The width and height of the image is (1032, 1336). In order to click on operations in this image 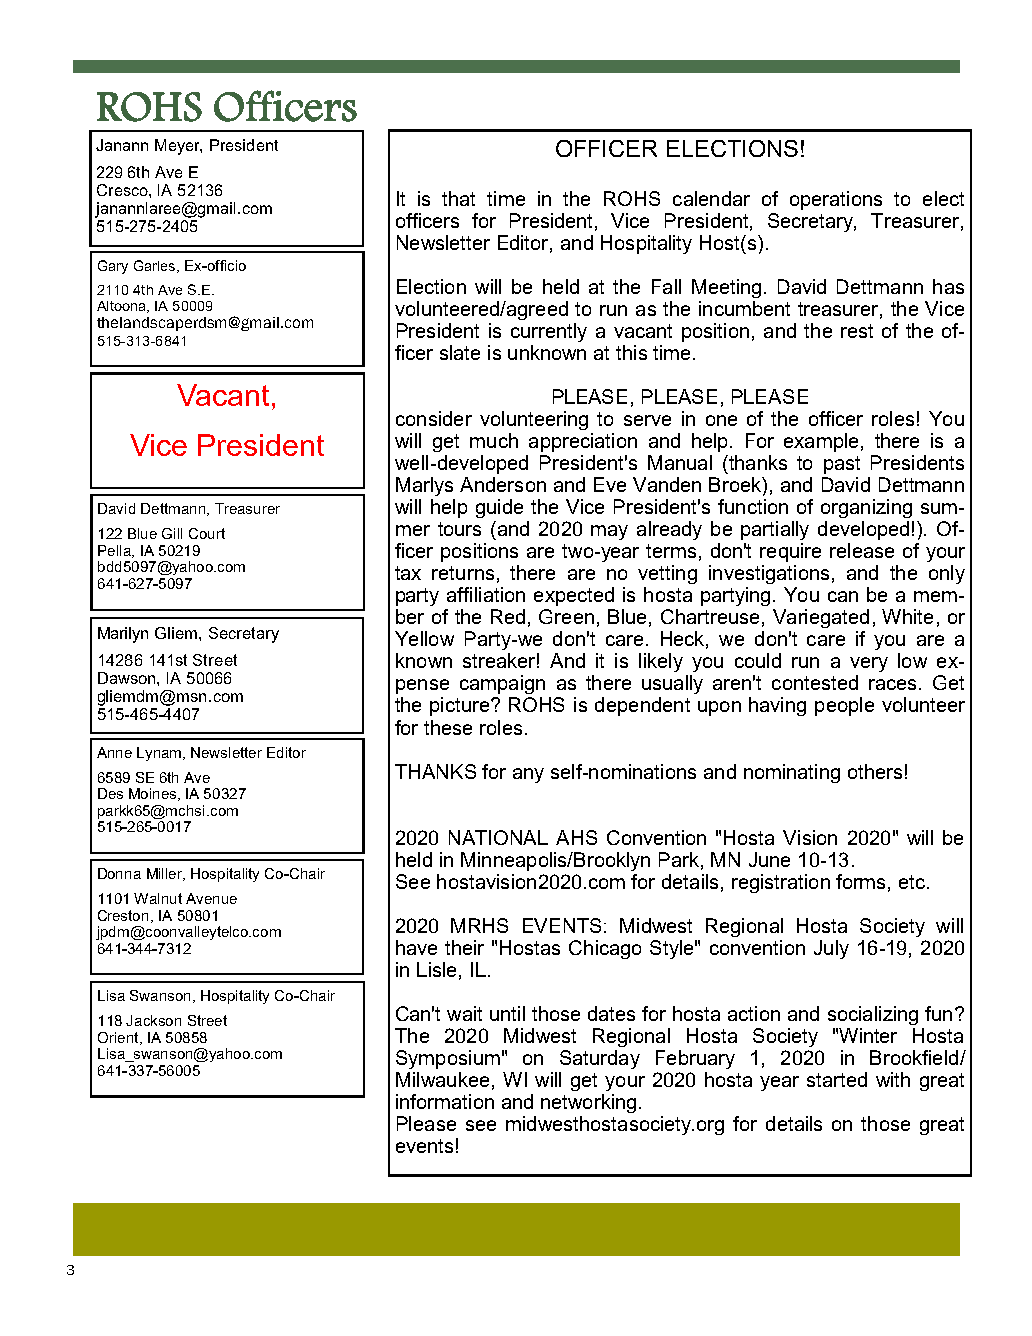, I will do `click(836, 200)`.
